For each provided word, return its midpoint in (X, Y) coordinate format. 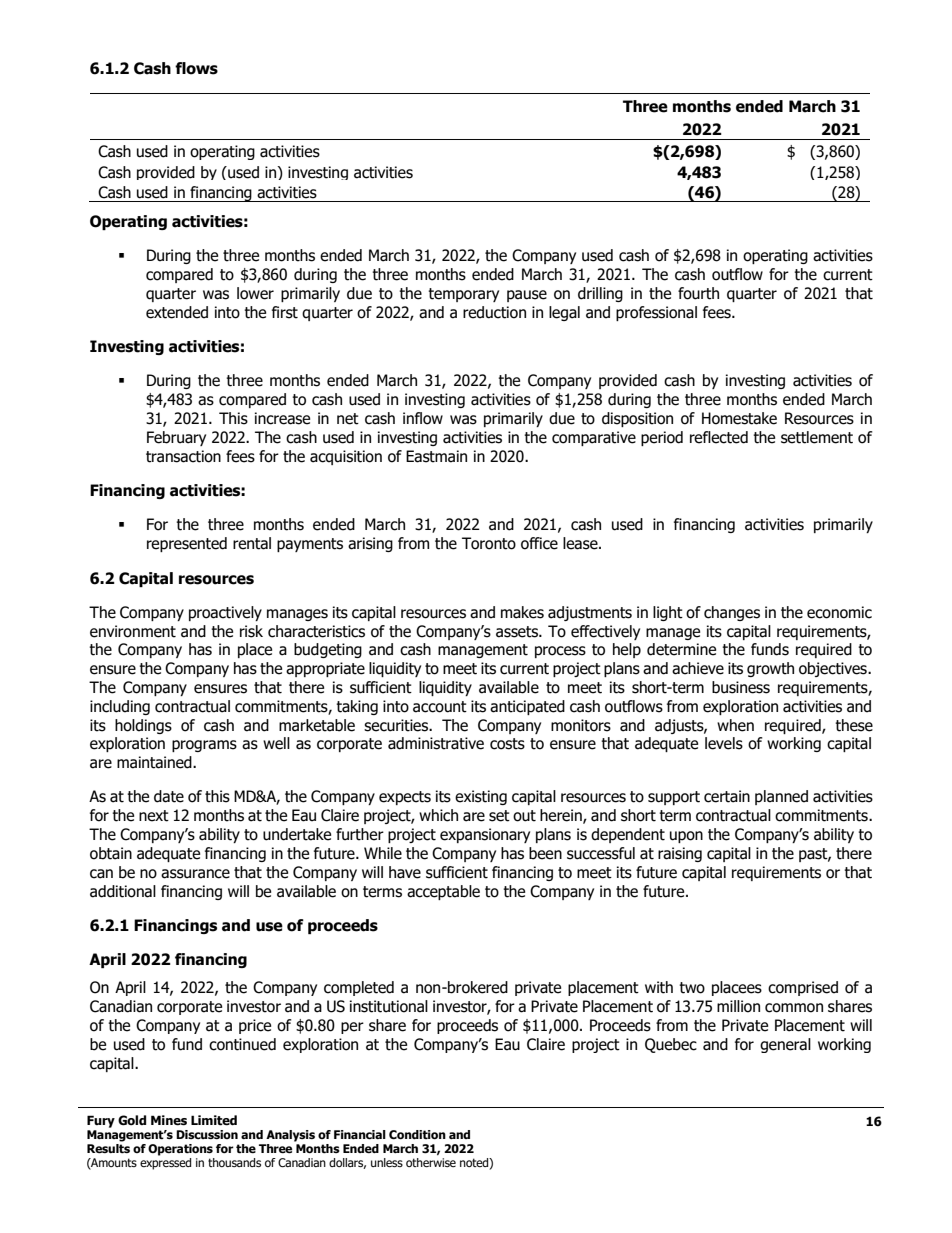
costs (507, 744)
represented (187, 544)
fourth (698, 293)
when (735, 725)
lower (255, 293)
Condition (417, 1135)
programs (204, 746)
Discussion (207, 1134)
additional (123, 891)
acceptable (443, 892)
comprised (803, 988)
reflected (719, 437)
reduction (494, 312)
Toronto (489, 543)
